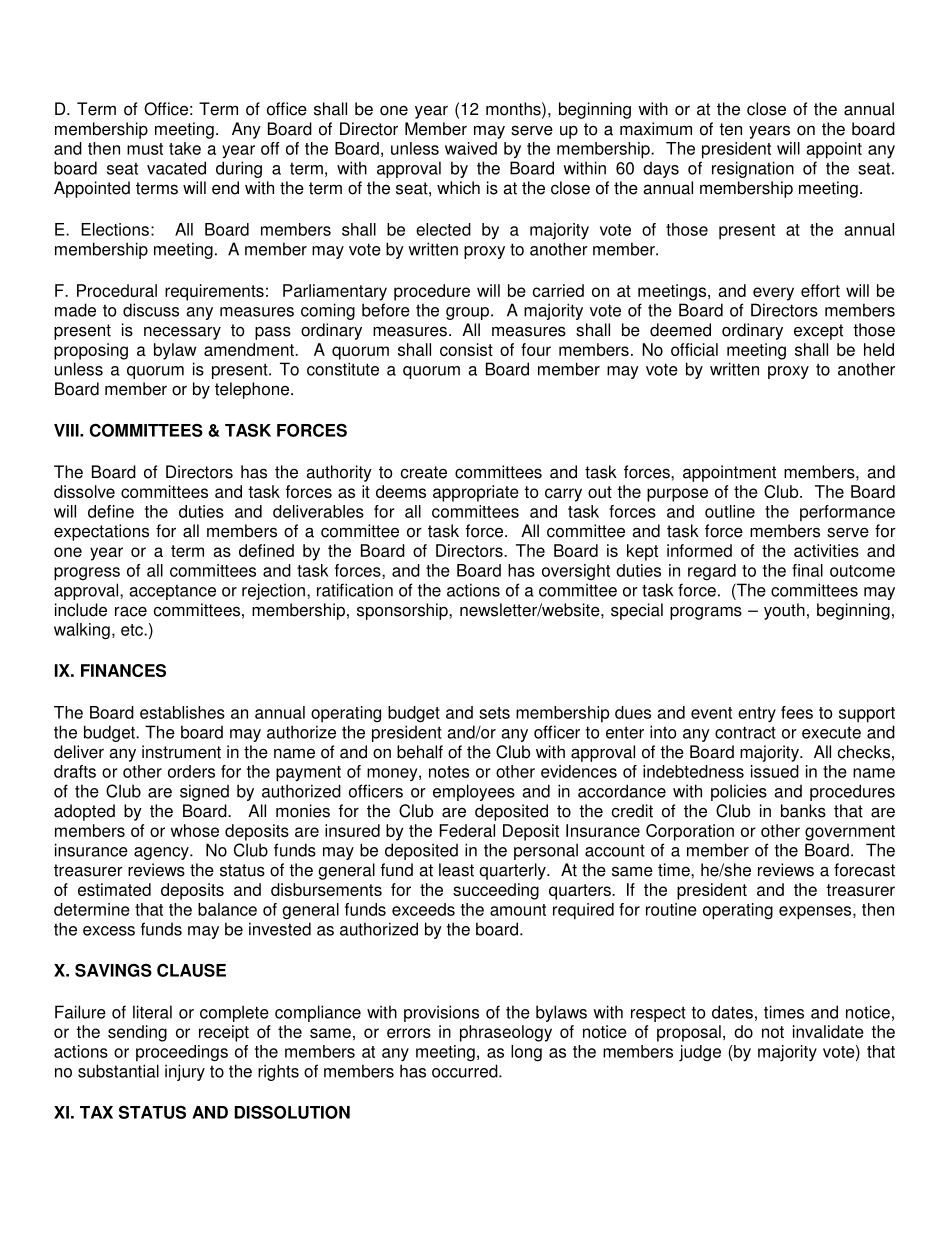  Describe the element at coordinates (466, 1071) in the screenshot. I see `occurred` at that location.
